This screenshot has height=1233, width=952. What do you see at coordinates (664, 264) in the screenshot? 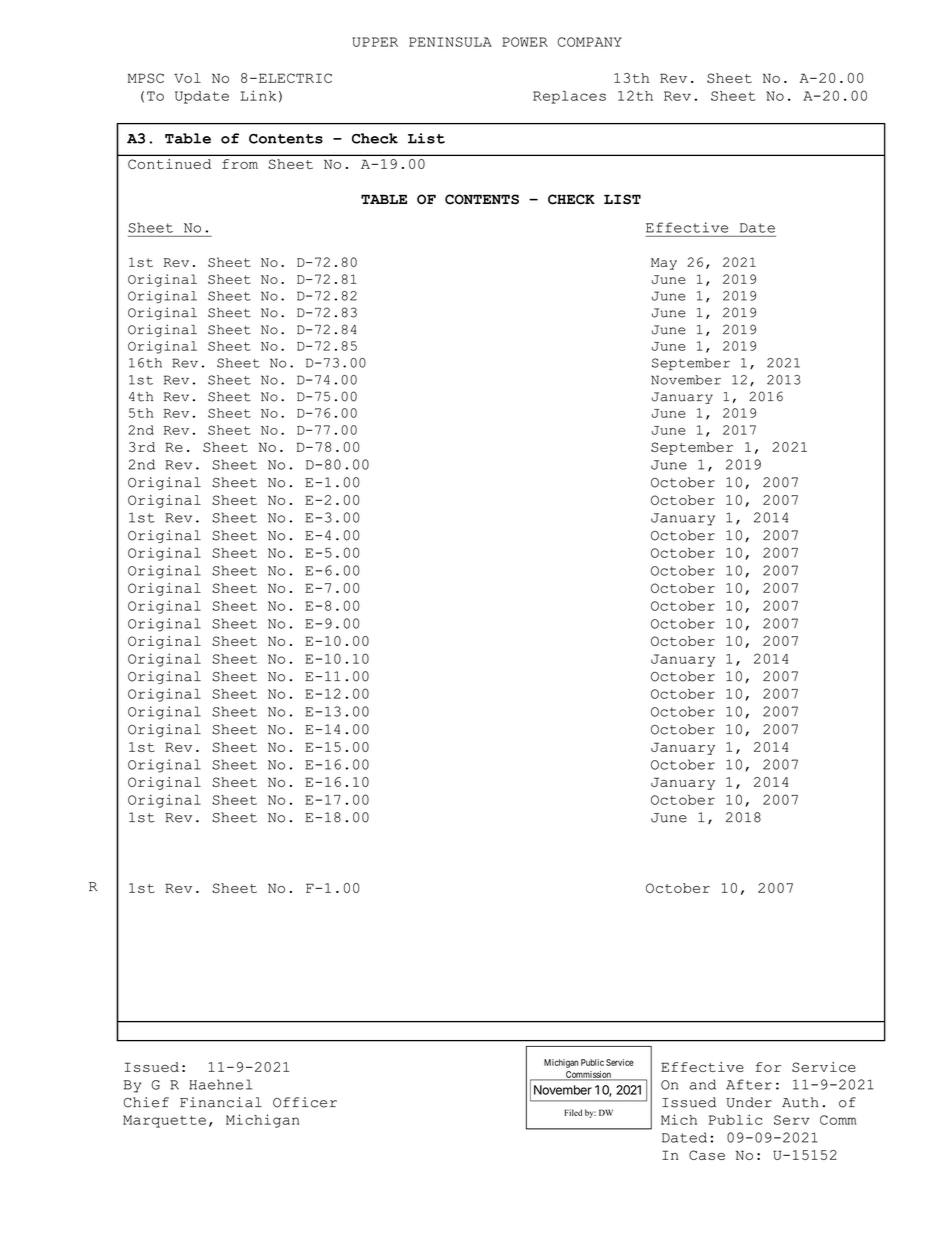
I see `May` at bounding box center [664, 264].
